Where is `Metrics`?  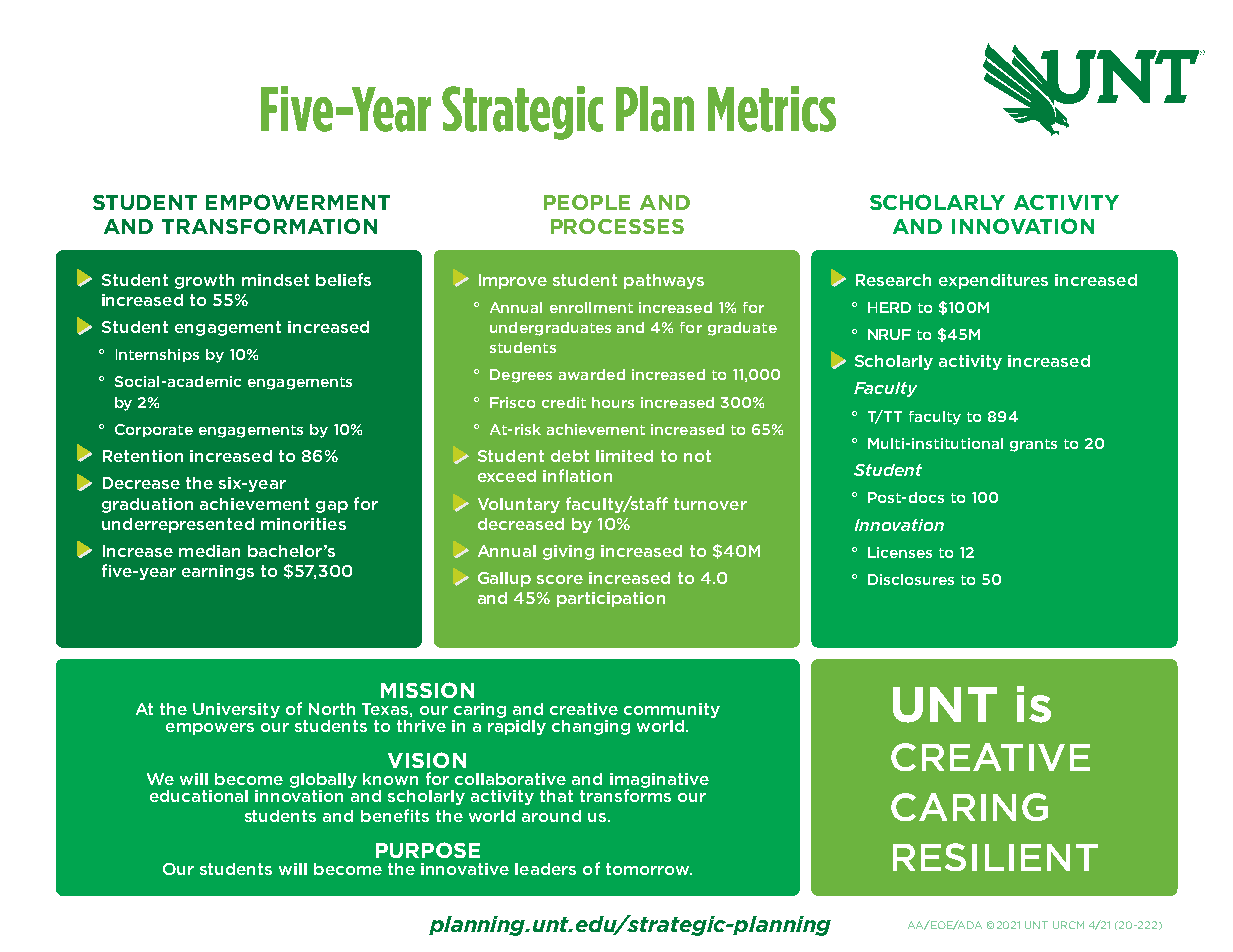
Metrics is located at coordinates (772, 109).
